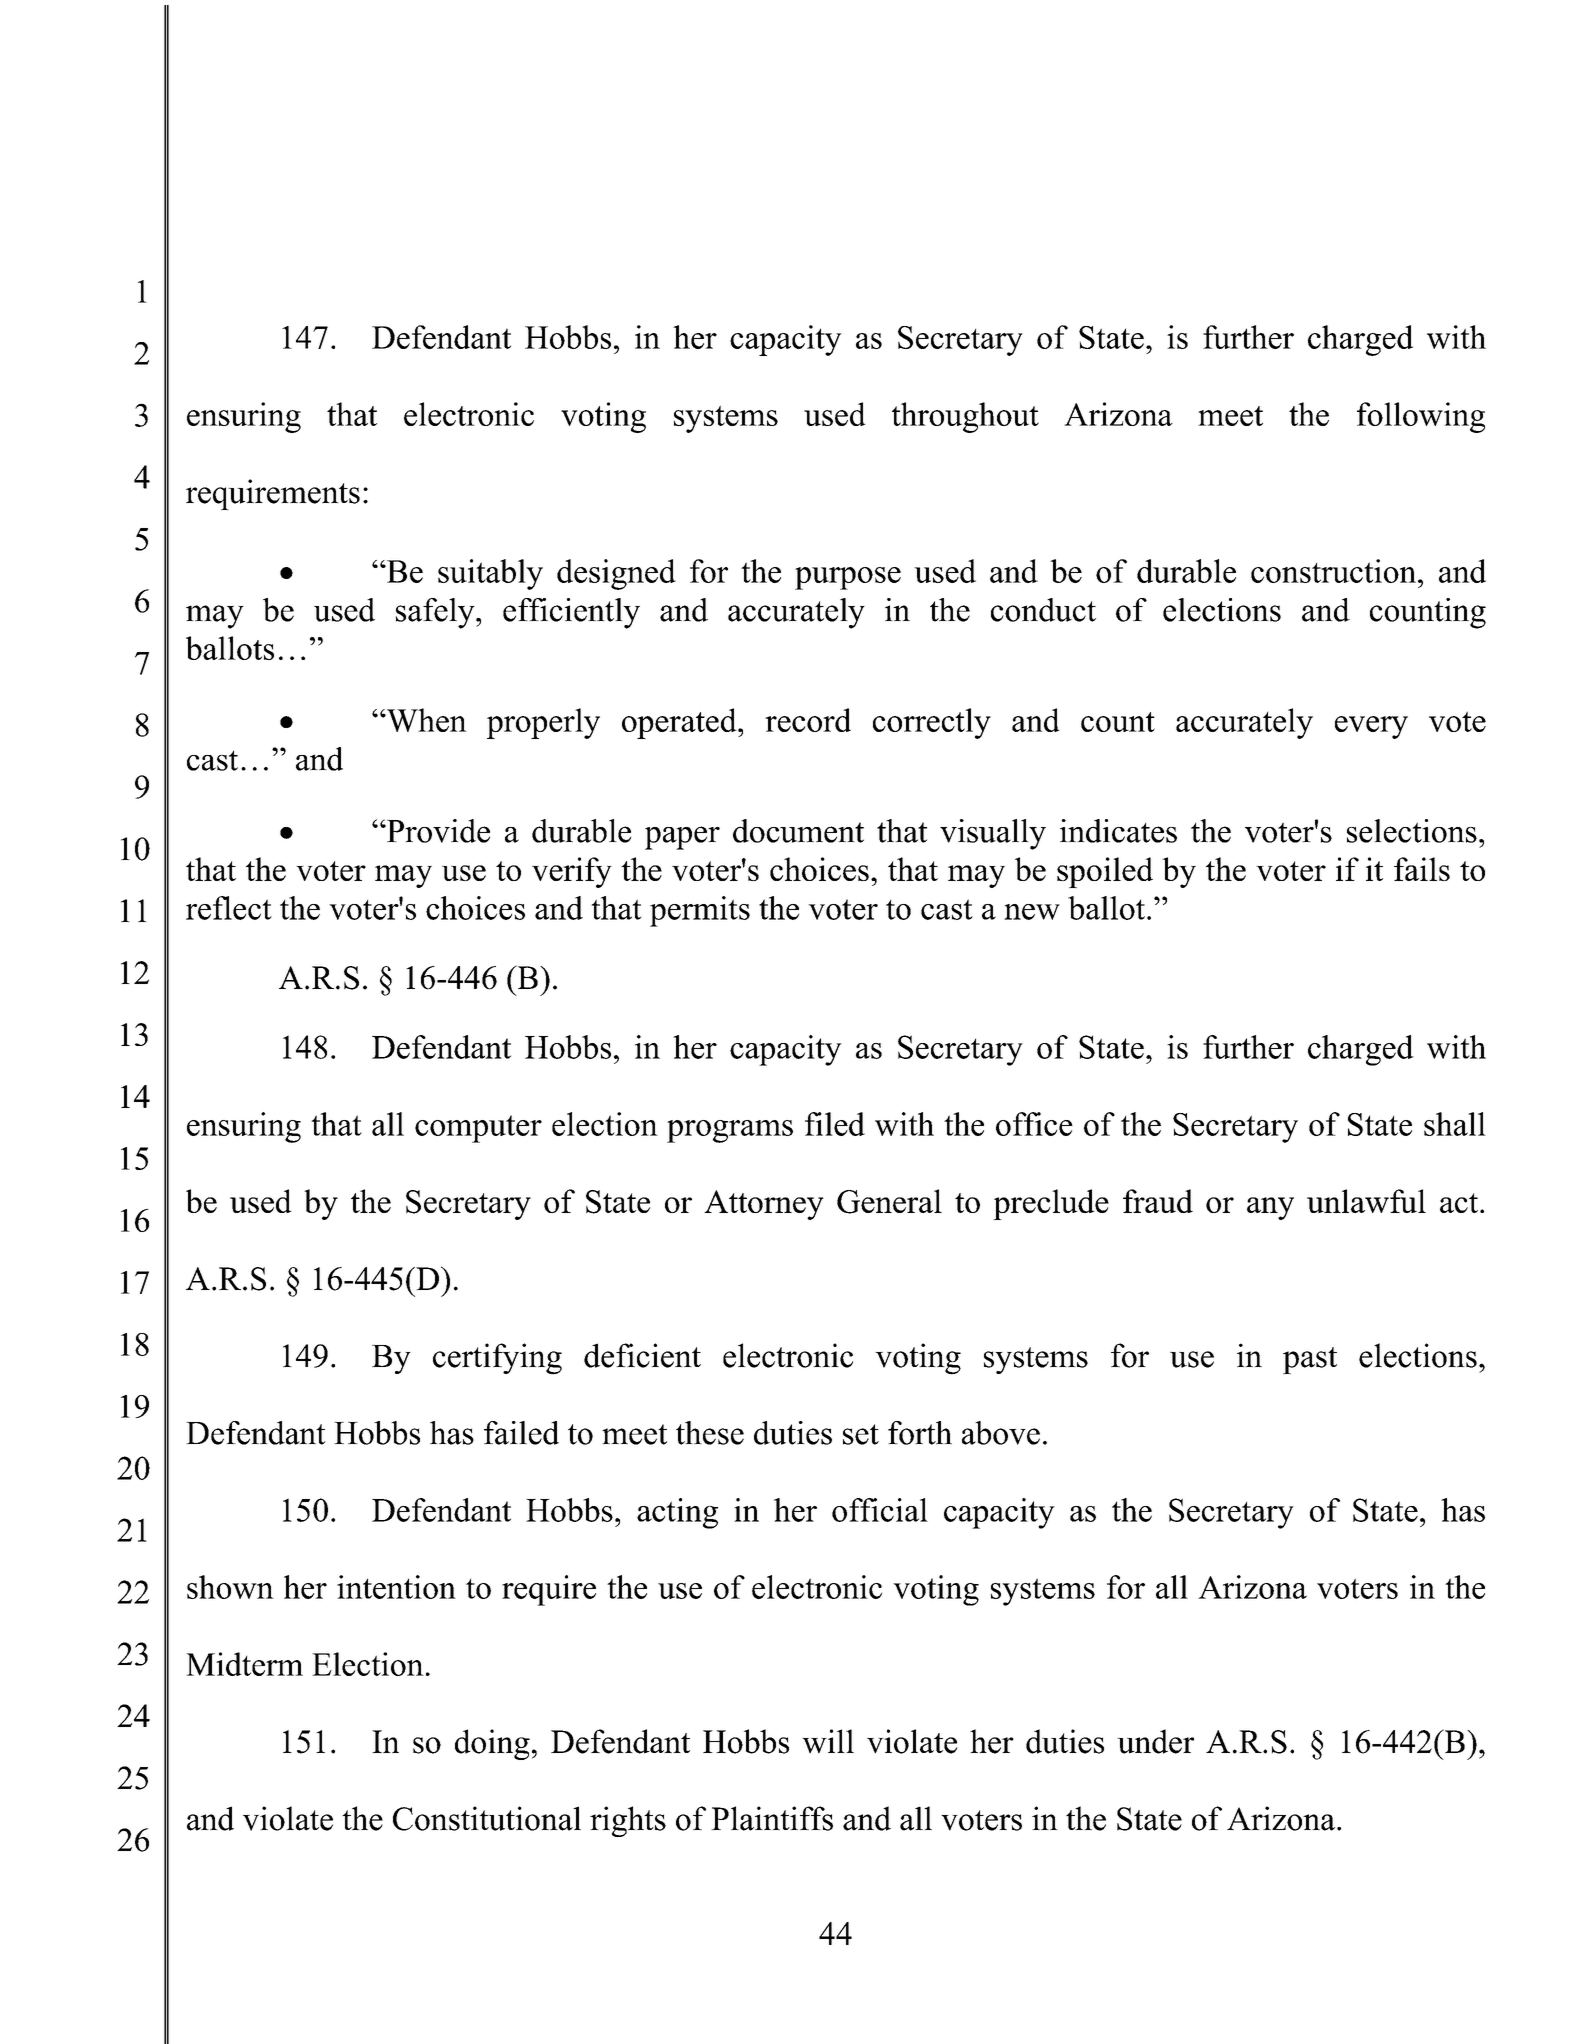 This page has width=1579, height=2044. What do you see at coordinates (478, 1129) in the page?
I see `computer` at bounding box center [478, 1129].
